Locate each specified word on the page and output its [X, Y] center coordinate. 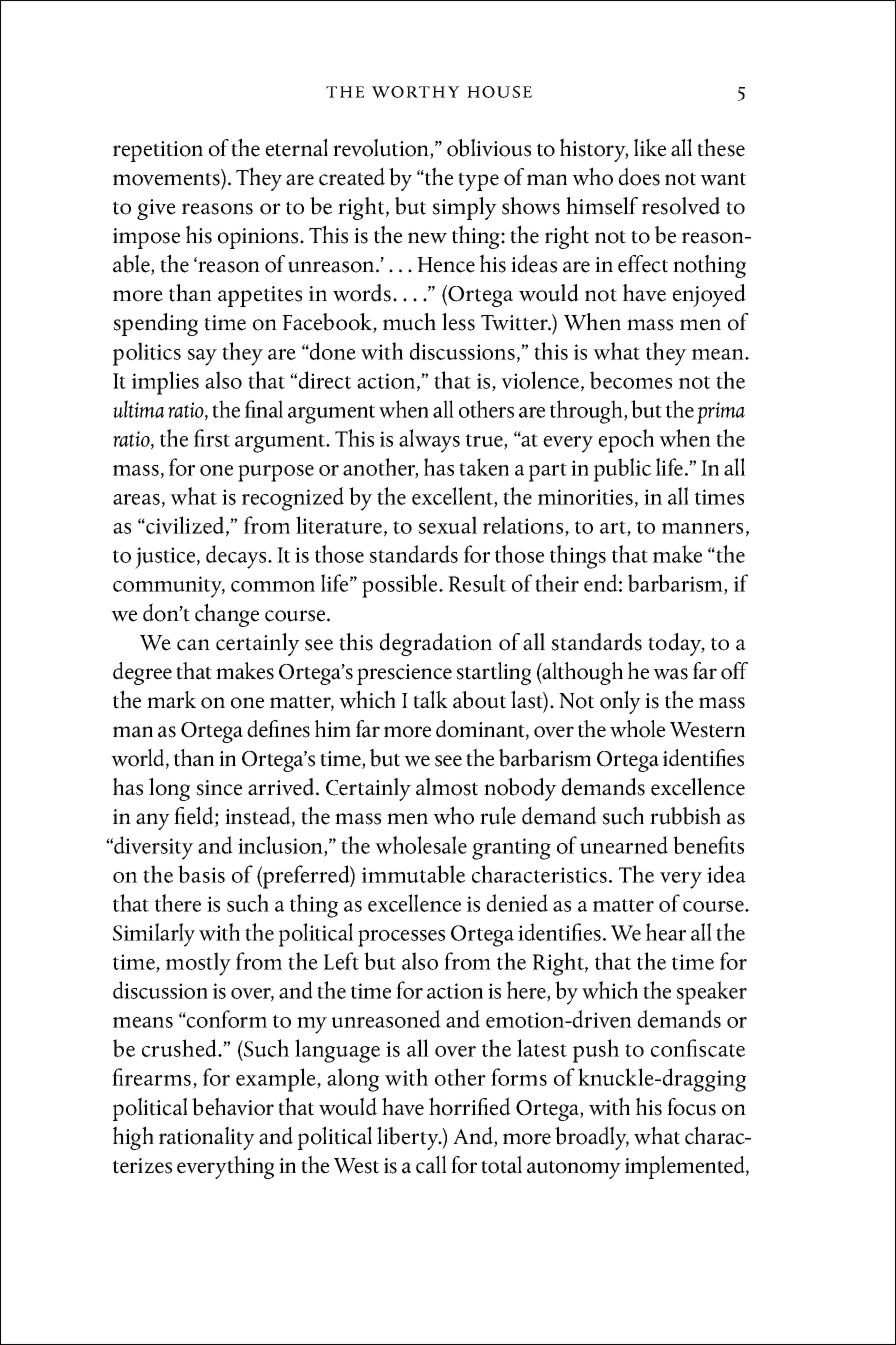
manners [702, 528]
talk [430, 699]
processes [401, 938]
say [202, 357]
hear [666, 932]
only [620, 702]
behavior [233, 1106]
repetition [158, 151]
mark [171, 700]
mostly [198, 964]
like [650, 147]
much [409, 322]
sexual [447, 525]
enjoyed [709, 295]
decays [237, 557]
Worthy [415, 92]
